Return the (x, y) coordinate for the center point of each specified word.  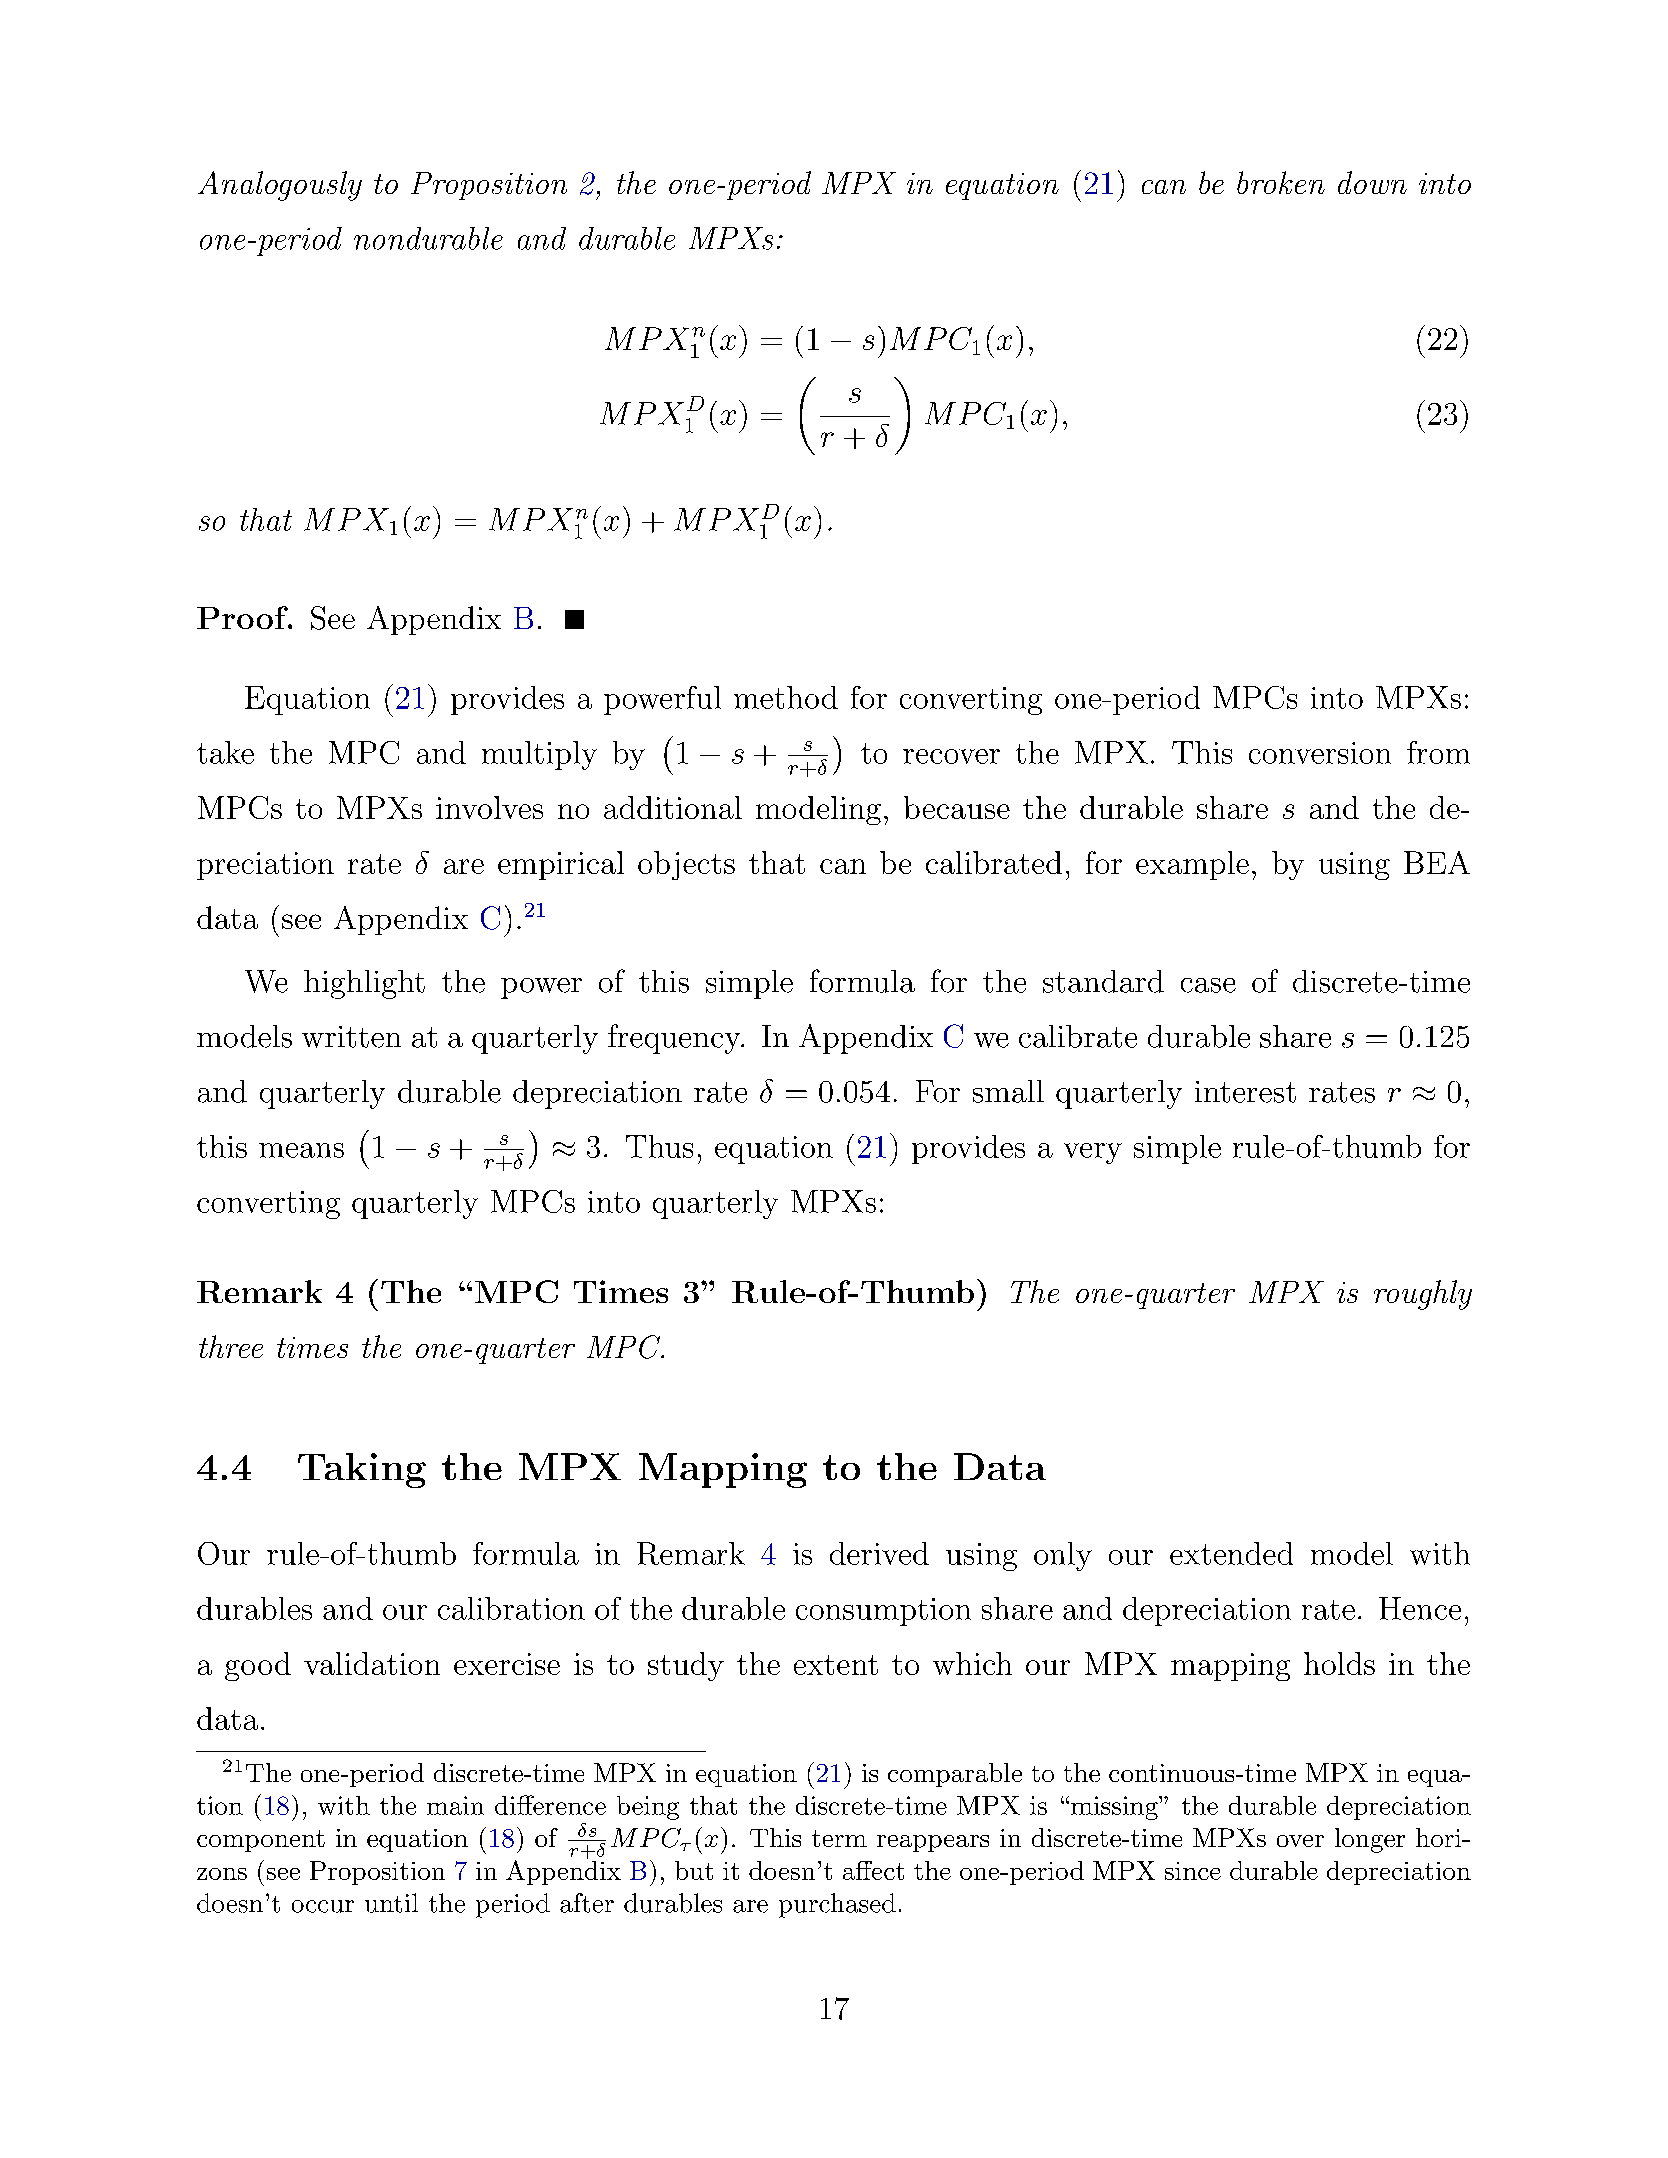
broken (1281, 182)
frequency (675, 1039)
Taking (362, 1470)
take (225, 752)
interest (1245, 1092)
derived (879, 1553)
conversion (1320, 753)
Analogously (280, 186)
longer (1370, 1840)
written (351, 1037)
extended (1231, 1553)
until (391, 1903)
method (786, 697)
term (839, 1838)
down (1372, 182)
